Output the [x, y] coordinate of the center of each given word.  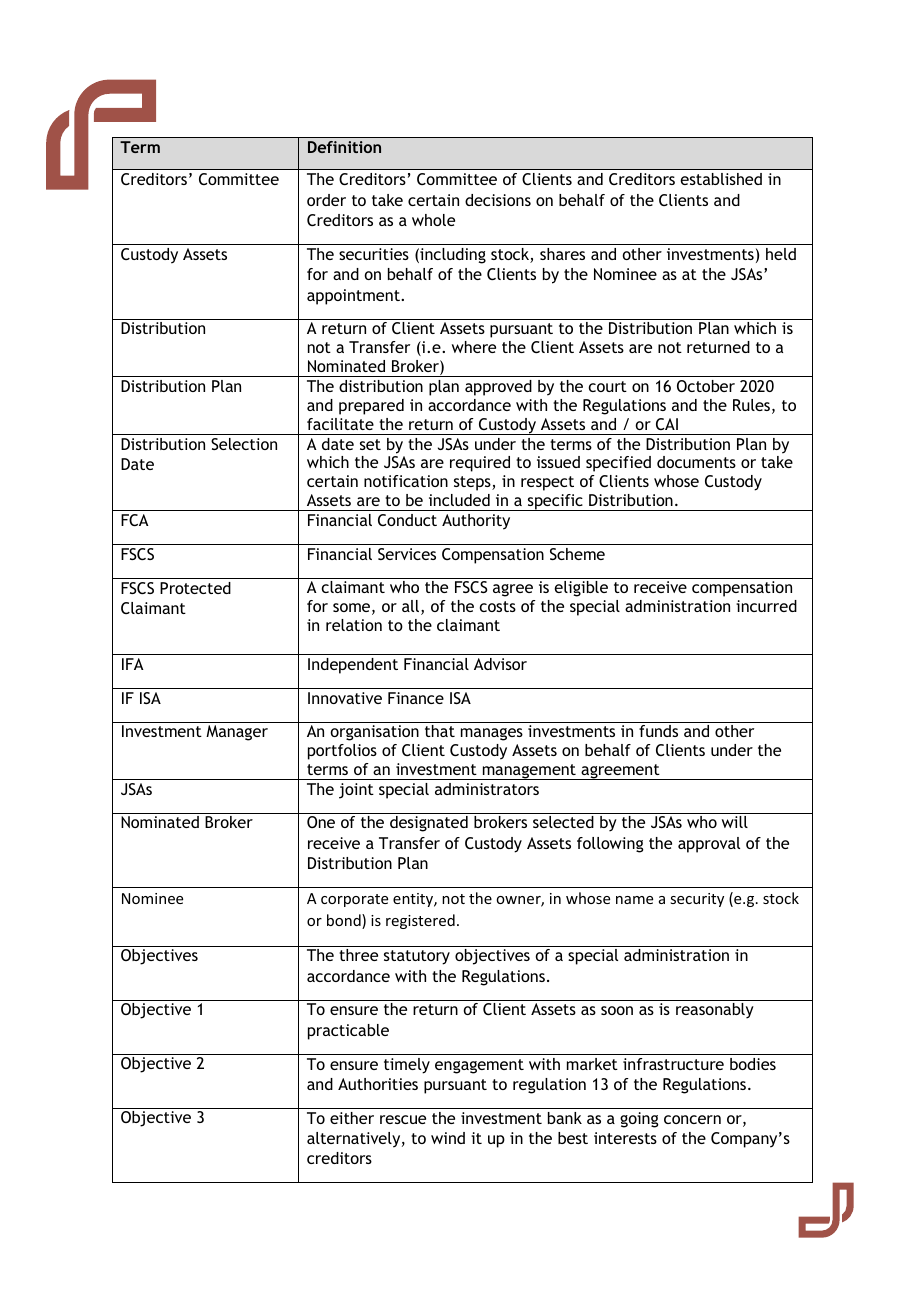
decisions [498, 200]
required [480, 464]
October [706, 386]
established [721, 179]
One [321, 822]
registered [420, 921]
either [352, 1118]
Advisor [500, 664]
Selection [244, 444]
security [697, 900]
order [326, 200]
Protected [195, 588]
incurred [766, 606]
